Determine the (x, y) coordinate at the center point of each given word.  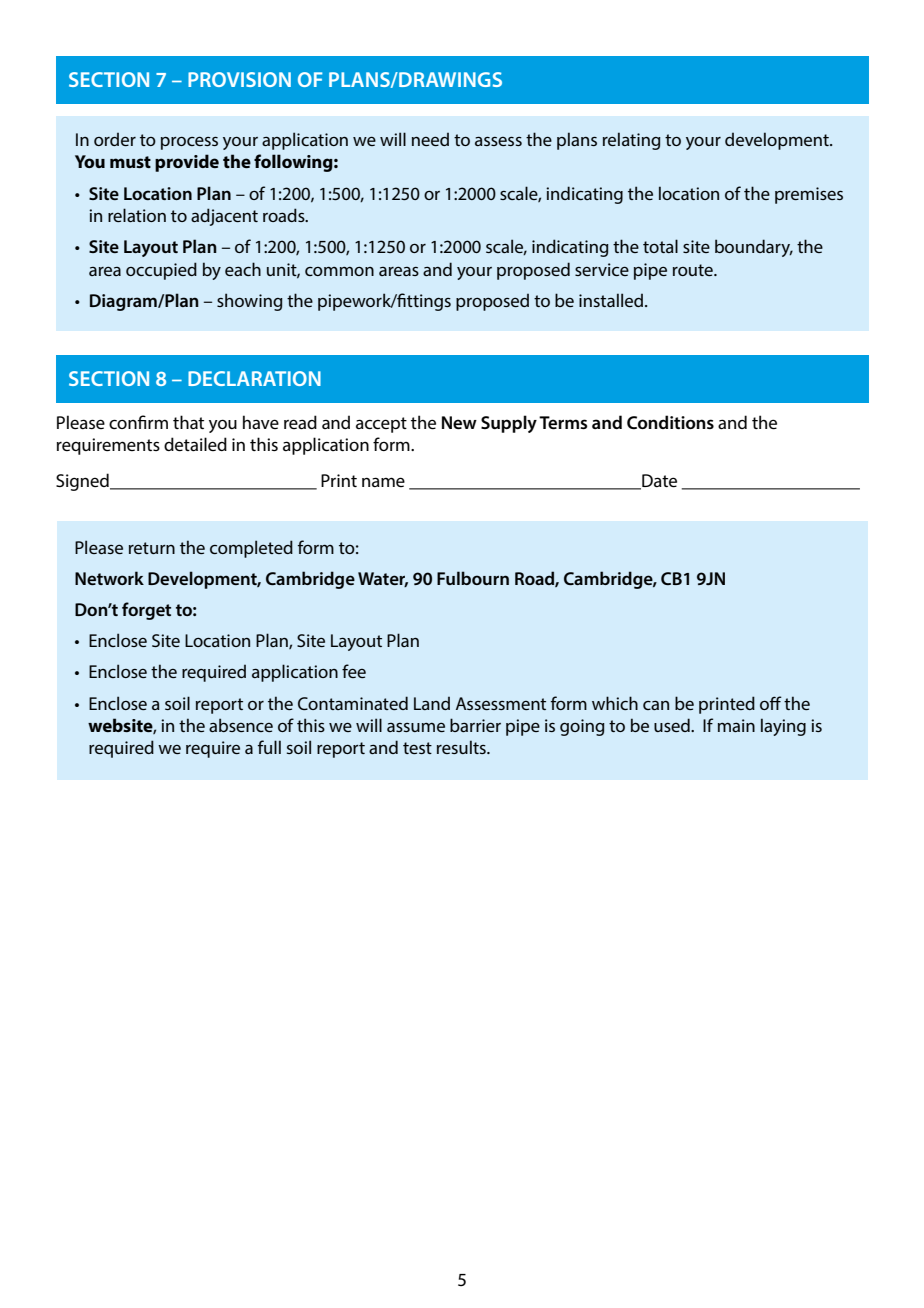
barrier (475, 725)
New (459, 423)
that (188, 422)
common (339, 271)
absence (241, 725)
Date (658, 482)
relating (632, 141)
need (430, 139)
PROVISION (239, 79)
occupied (161, 271)
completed (251, 549)
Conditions (670, 422)
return (152, 548)
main (736, 725)
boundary (754, 248)
